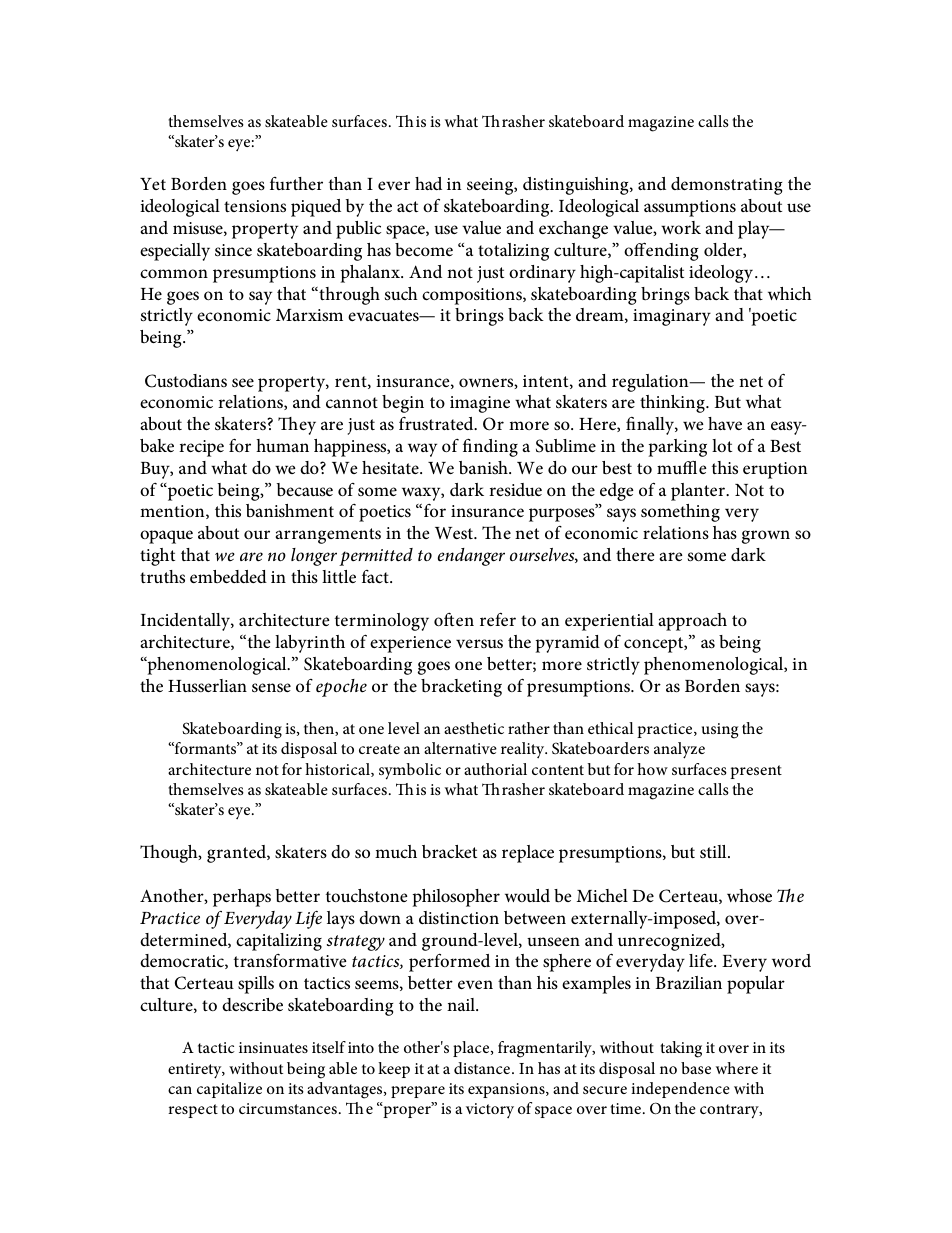 The height and width of the document is (1233, 952). Describe the element at coordinates (690, 208) in the document. I see `assumptions` at that location.
